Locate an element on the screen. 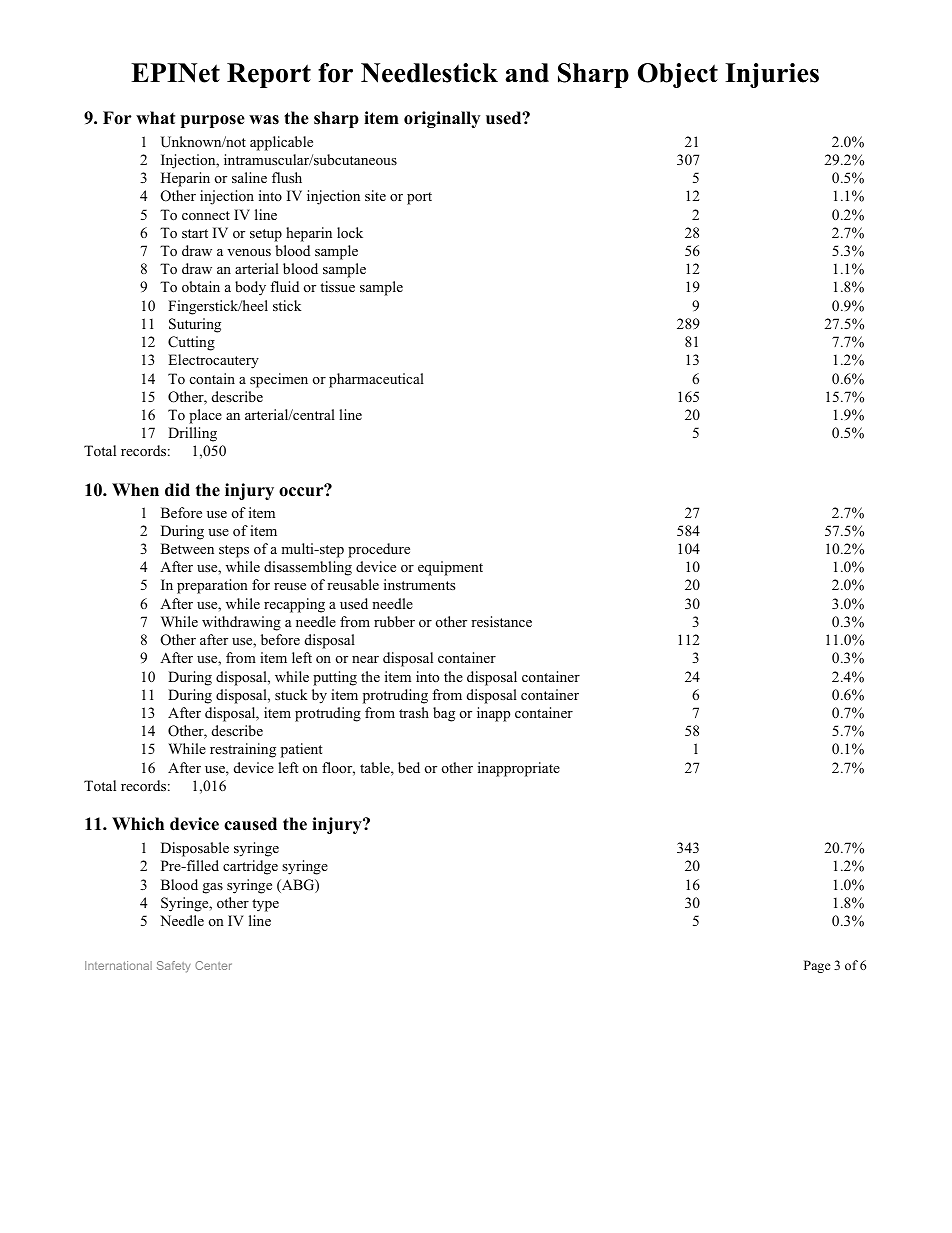  type is located at coordinates (265, 905).
